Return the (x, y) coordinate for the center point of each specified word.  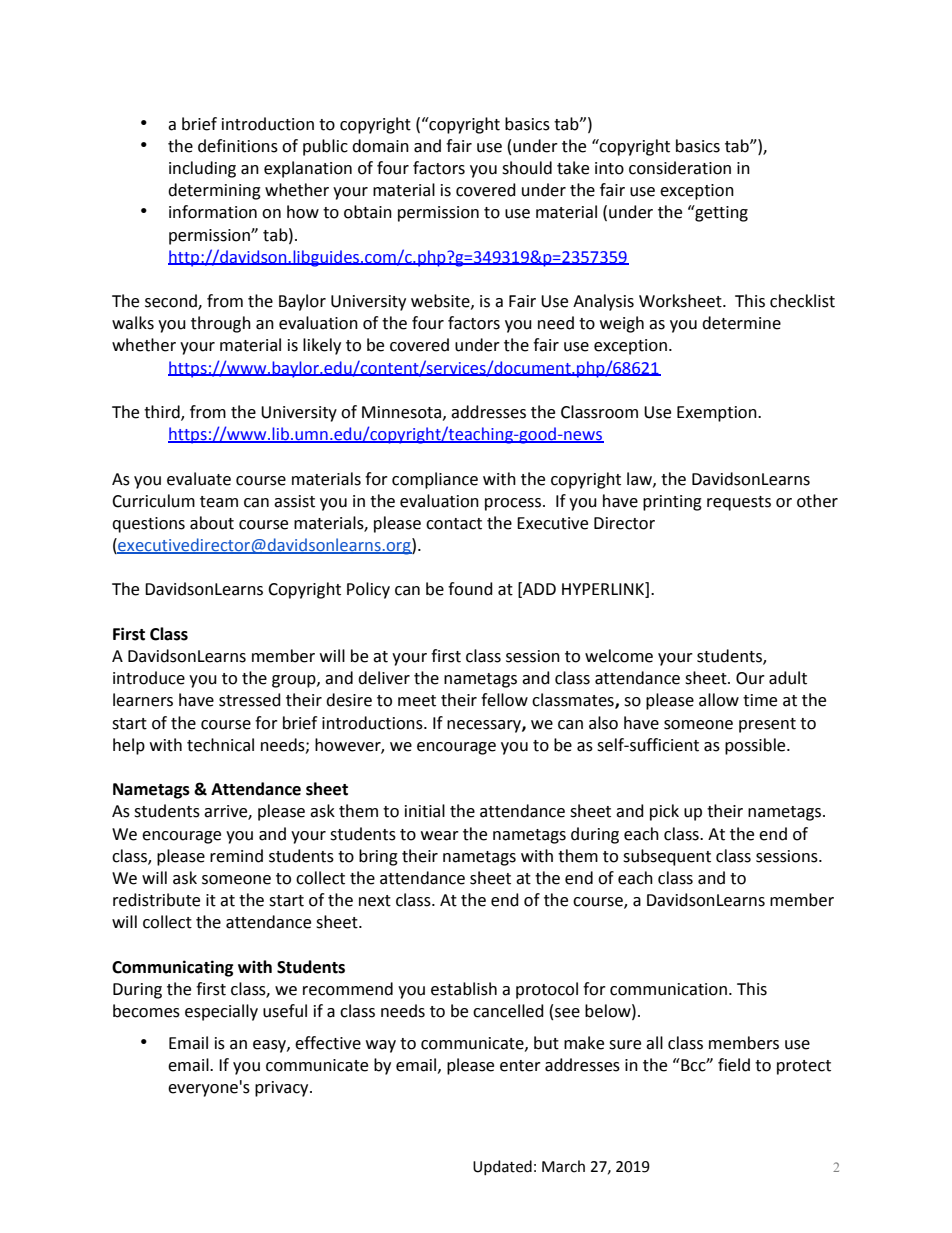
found (470, 589)
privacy (283, 1089)
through (221, 324)
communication (668, 989)
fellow (504, 700)
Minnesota (401, 412)
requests (739, 503)
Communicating (173, 968)
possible (756, 746)
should (527, 168)
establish (464, 989)
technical (220, 745)
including (202, 169)
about (212, 523)
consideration (680, 168)
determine (741, 323)
